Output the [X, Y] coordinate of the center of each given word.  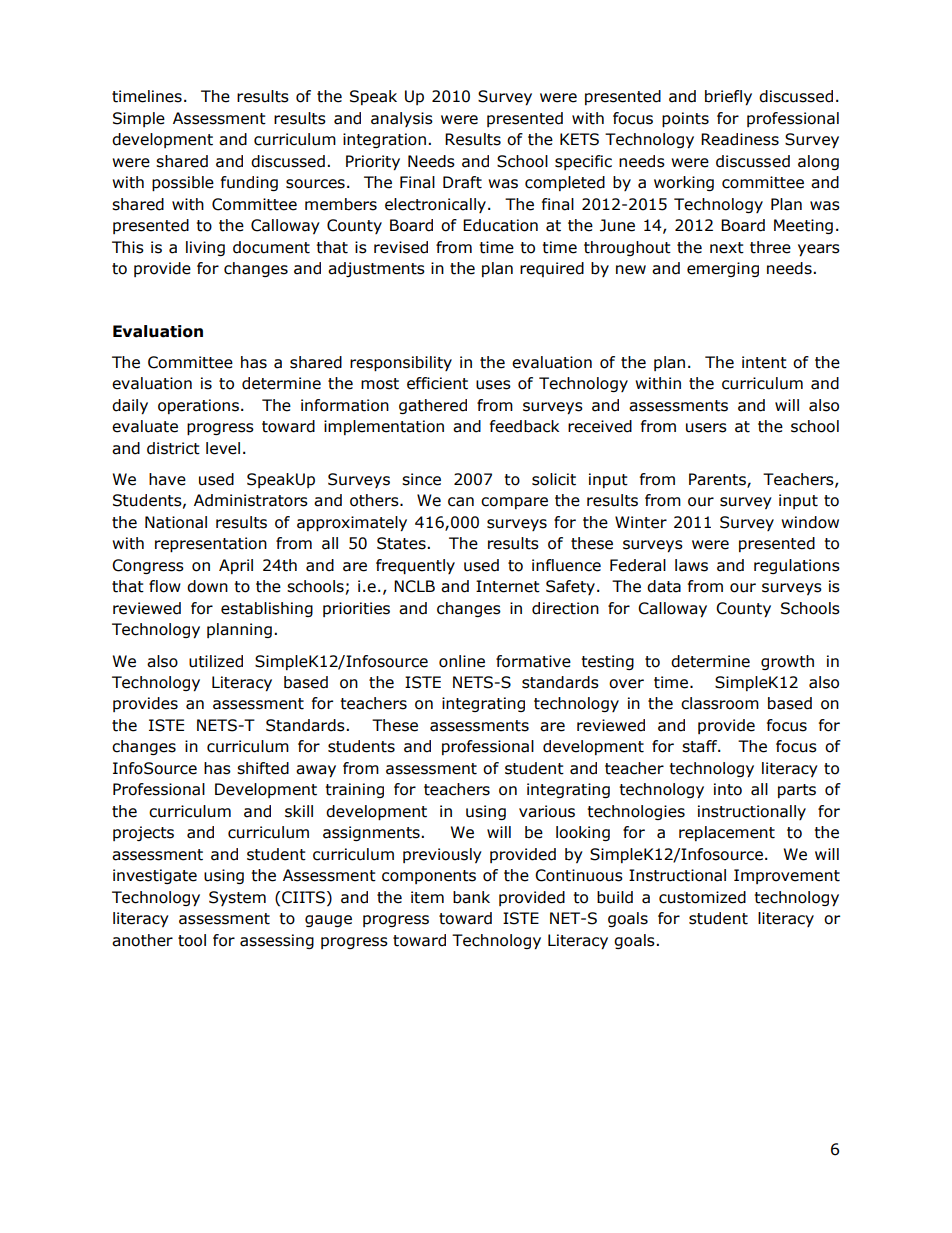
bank [471, 897]
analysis [402, 119]
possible [183, 183]
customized [702, 897]
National [176, 522]
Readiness [740, 139]
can [461, 502]
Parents [718, 480]
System [237, 898]
